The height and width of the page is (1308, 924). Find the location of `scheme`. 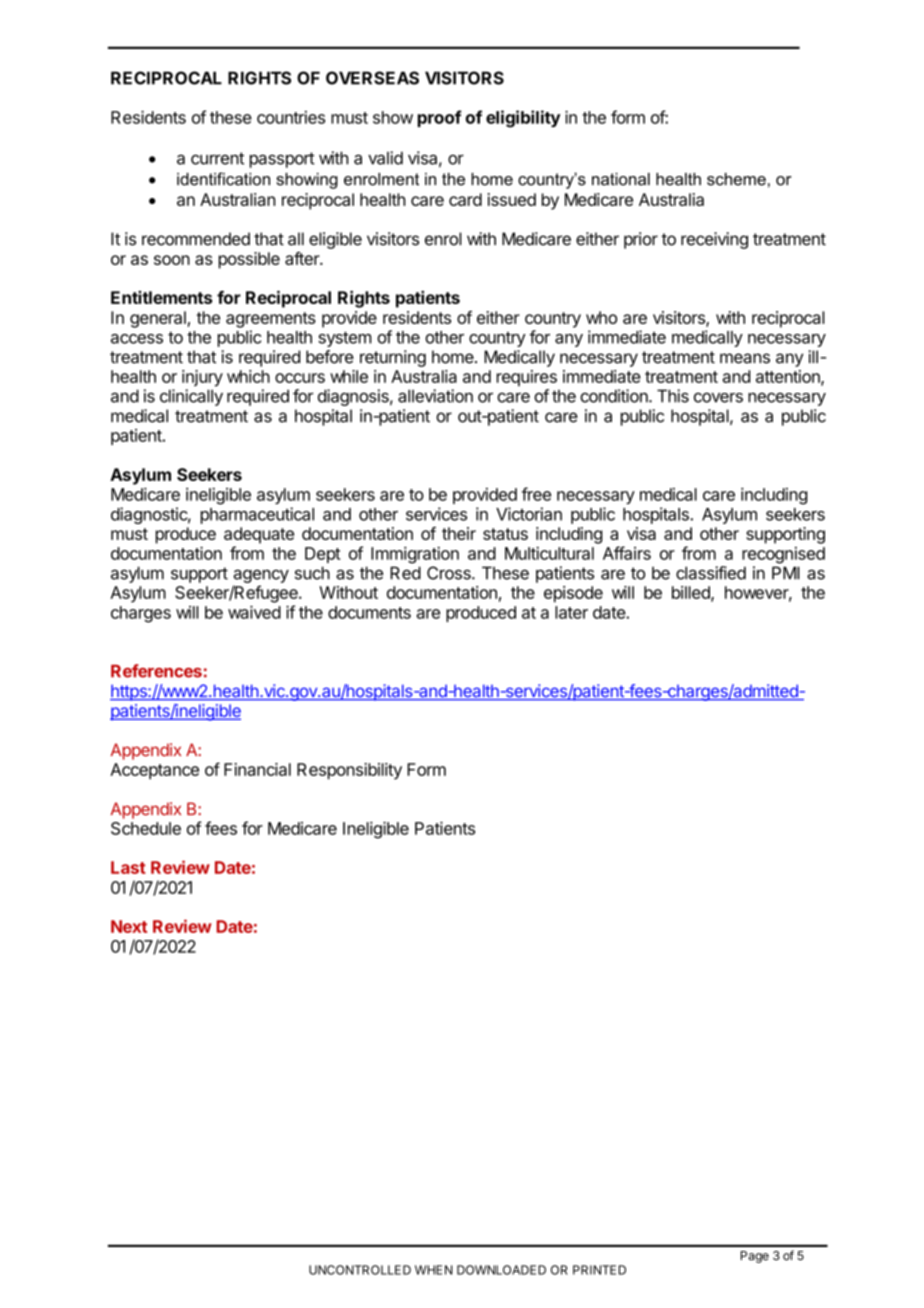

scheme is located at coordinates (736, 179).
